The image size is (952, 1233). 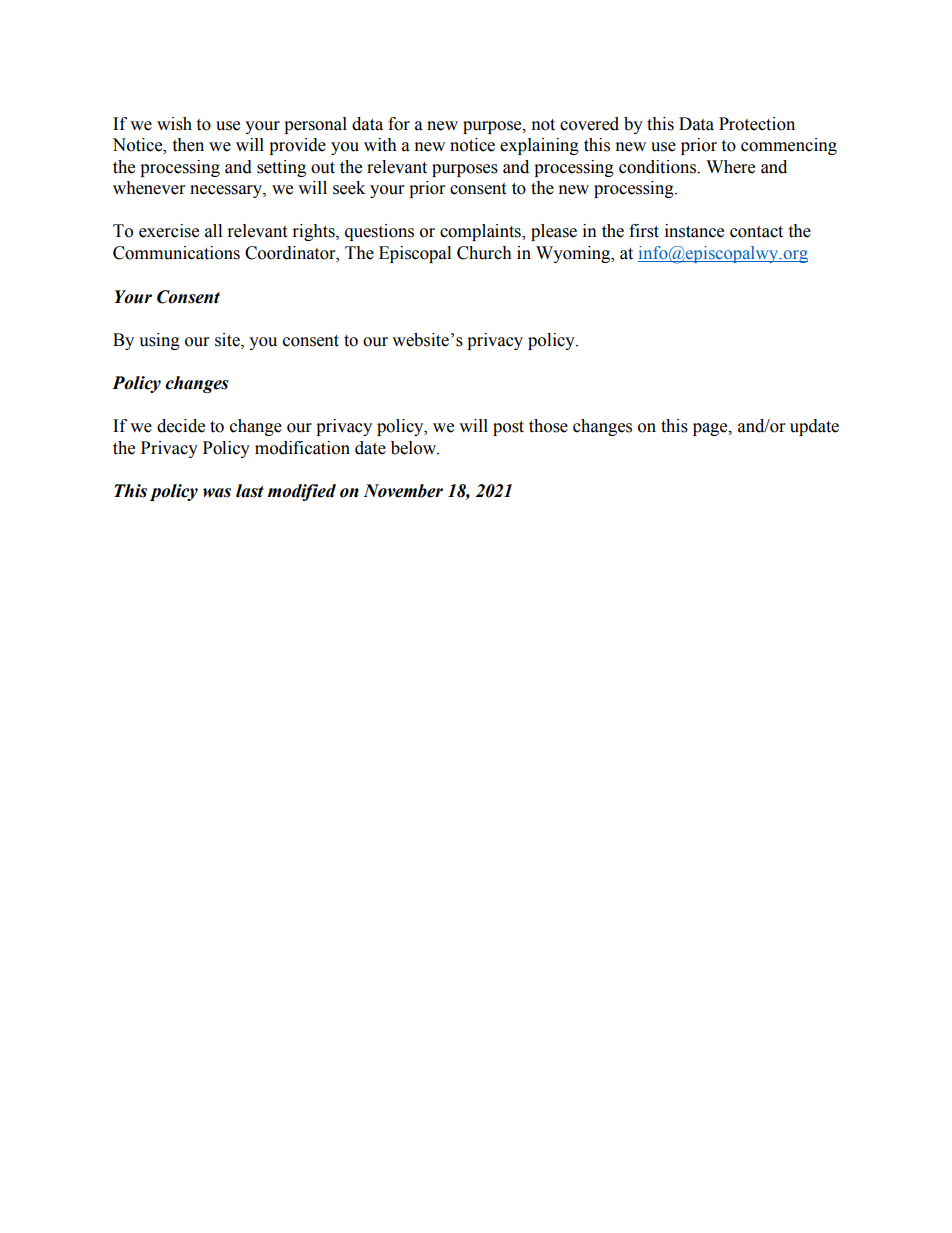 What do you see at coordinates (217, 493) in the document?
I see `was` at bounding box center [217, 493].
